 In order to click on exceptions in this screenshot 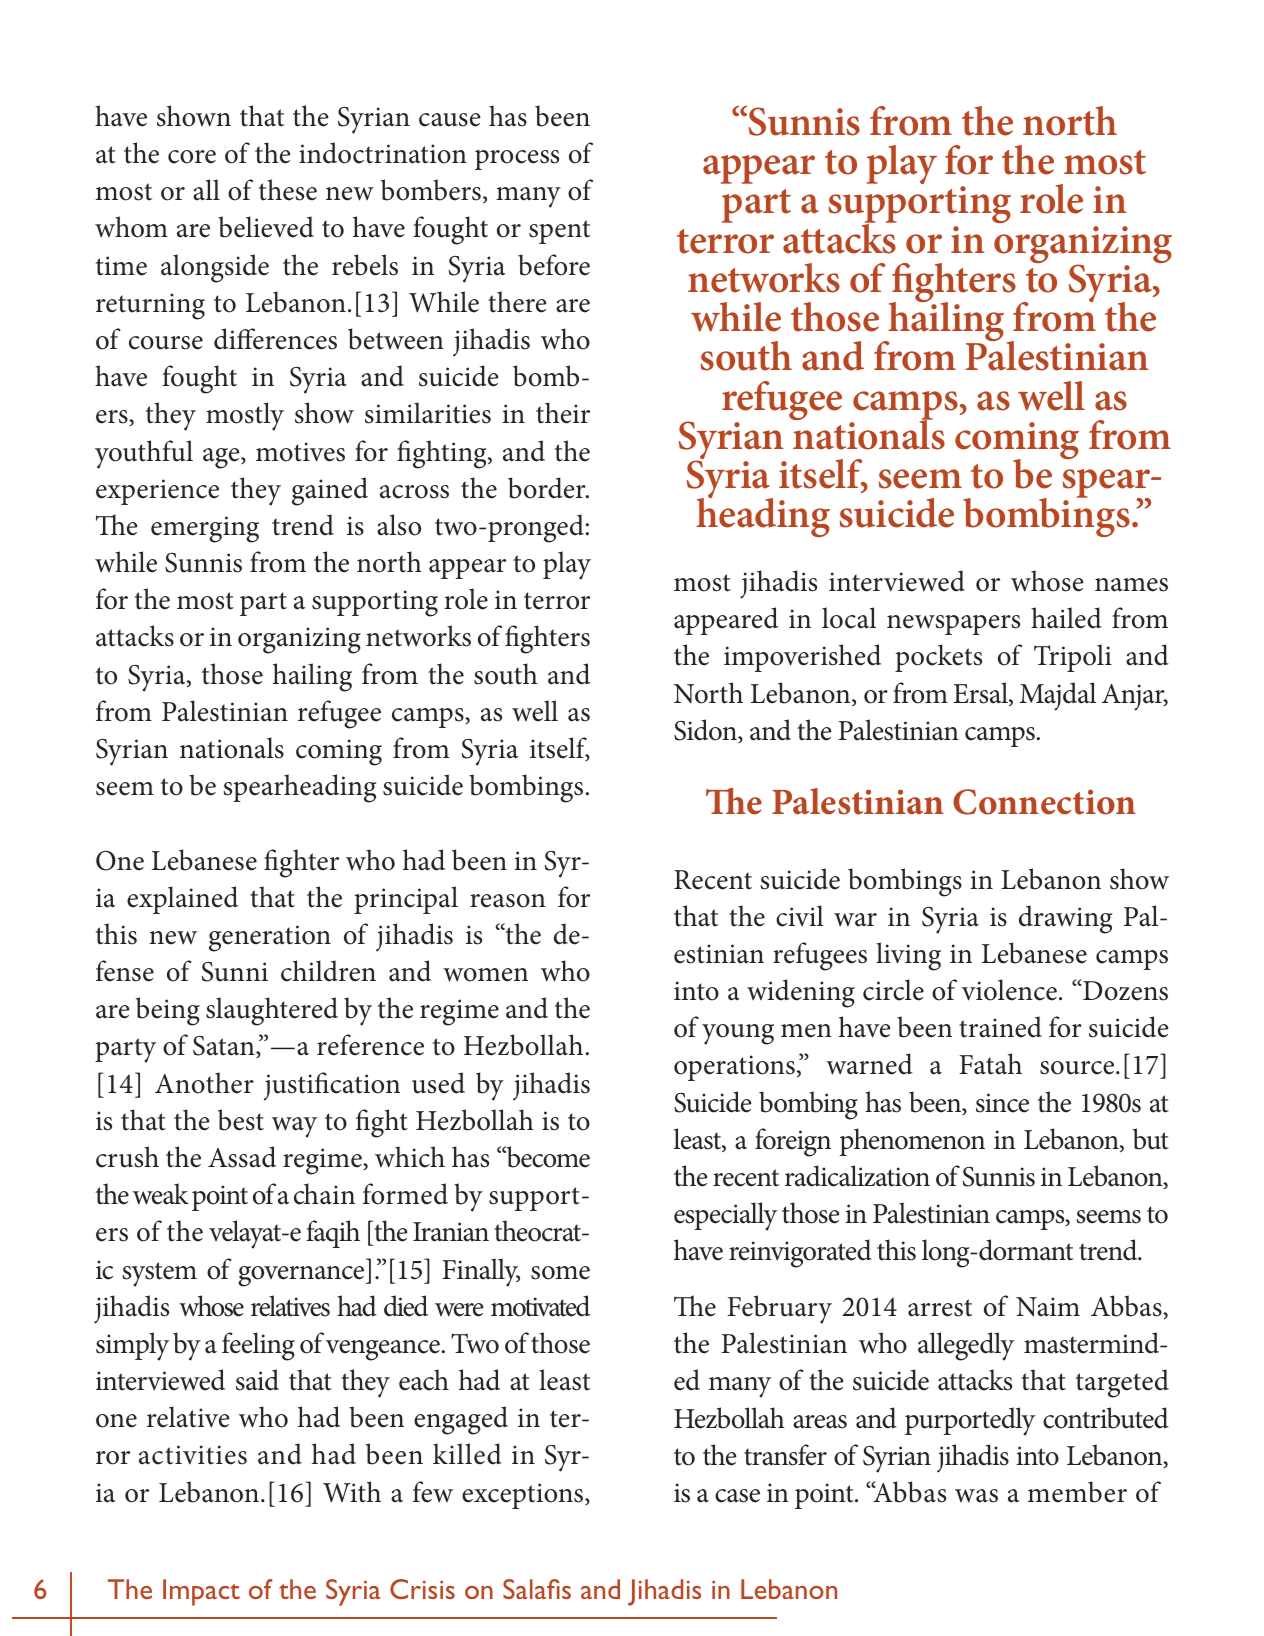, I will do `click(524, 1496)`.
